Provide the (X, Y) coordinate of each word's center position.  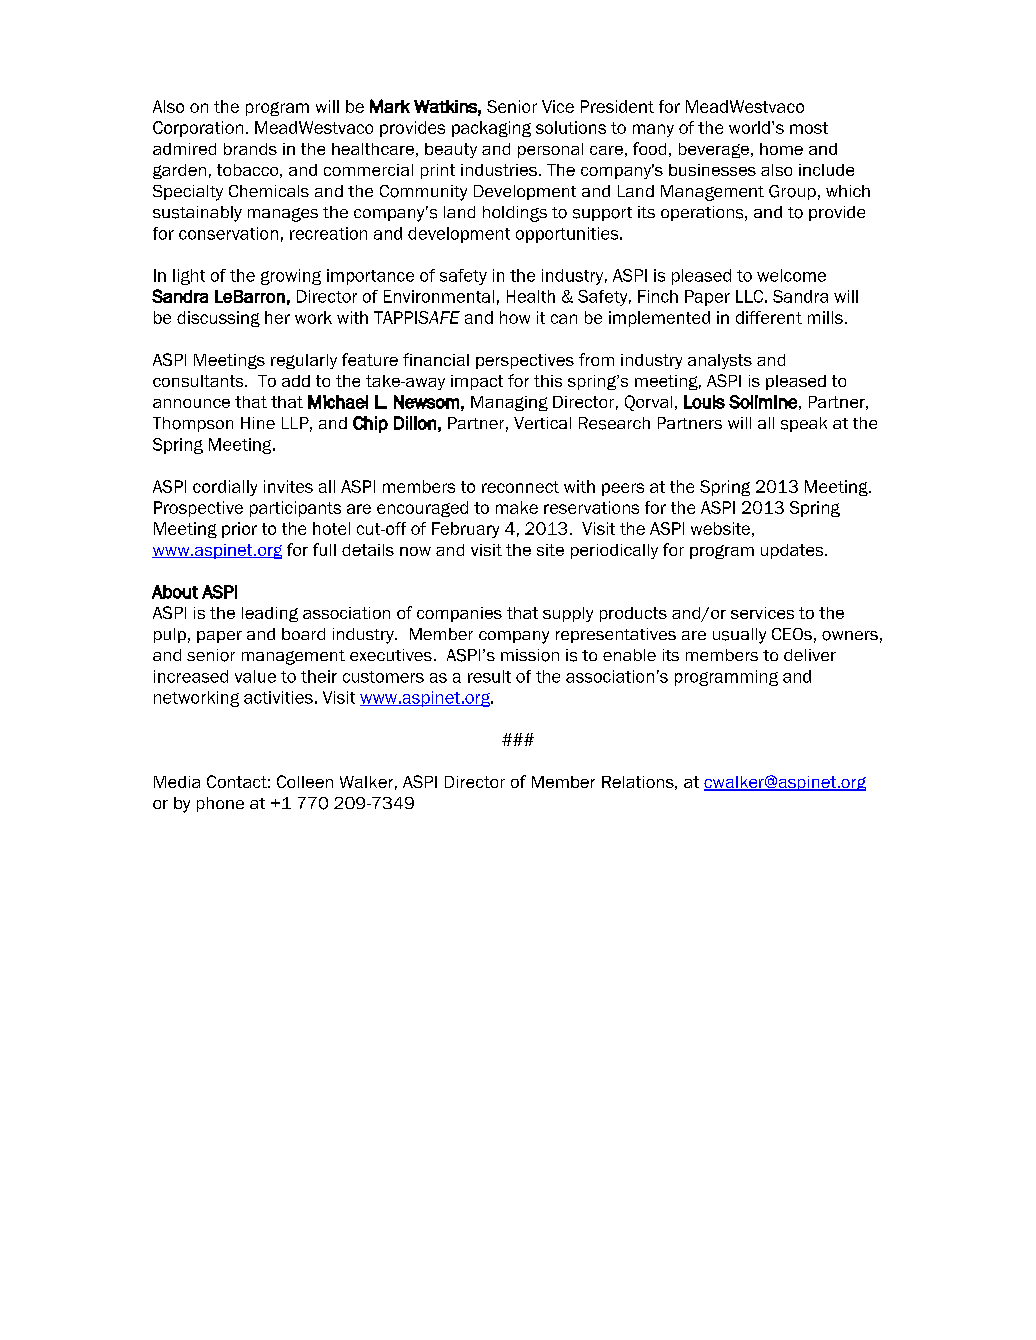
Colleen (305, 781)
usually (739, 636)
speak (804, 424)
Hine (258, 423)
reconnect (520, 487)
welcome (791, 275)
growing (291, 277)
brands (250, 149)
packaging (491, 129)
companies (459, 614)
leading (270, 614)
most (809, 128)
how (515, 317)
